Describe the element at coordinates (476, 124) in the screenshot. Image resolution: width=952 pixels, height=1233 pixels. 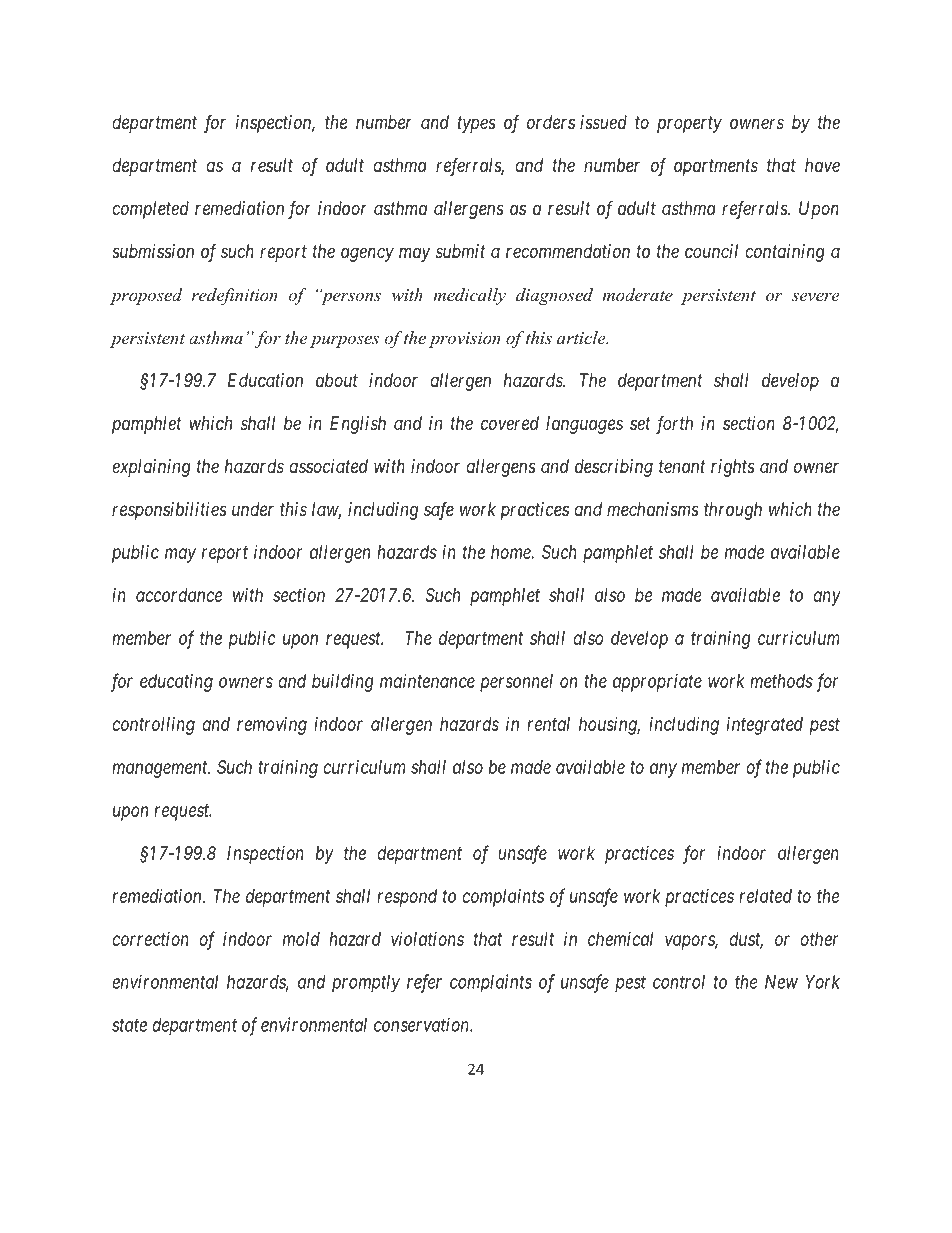
I see `types` at that location.
